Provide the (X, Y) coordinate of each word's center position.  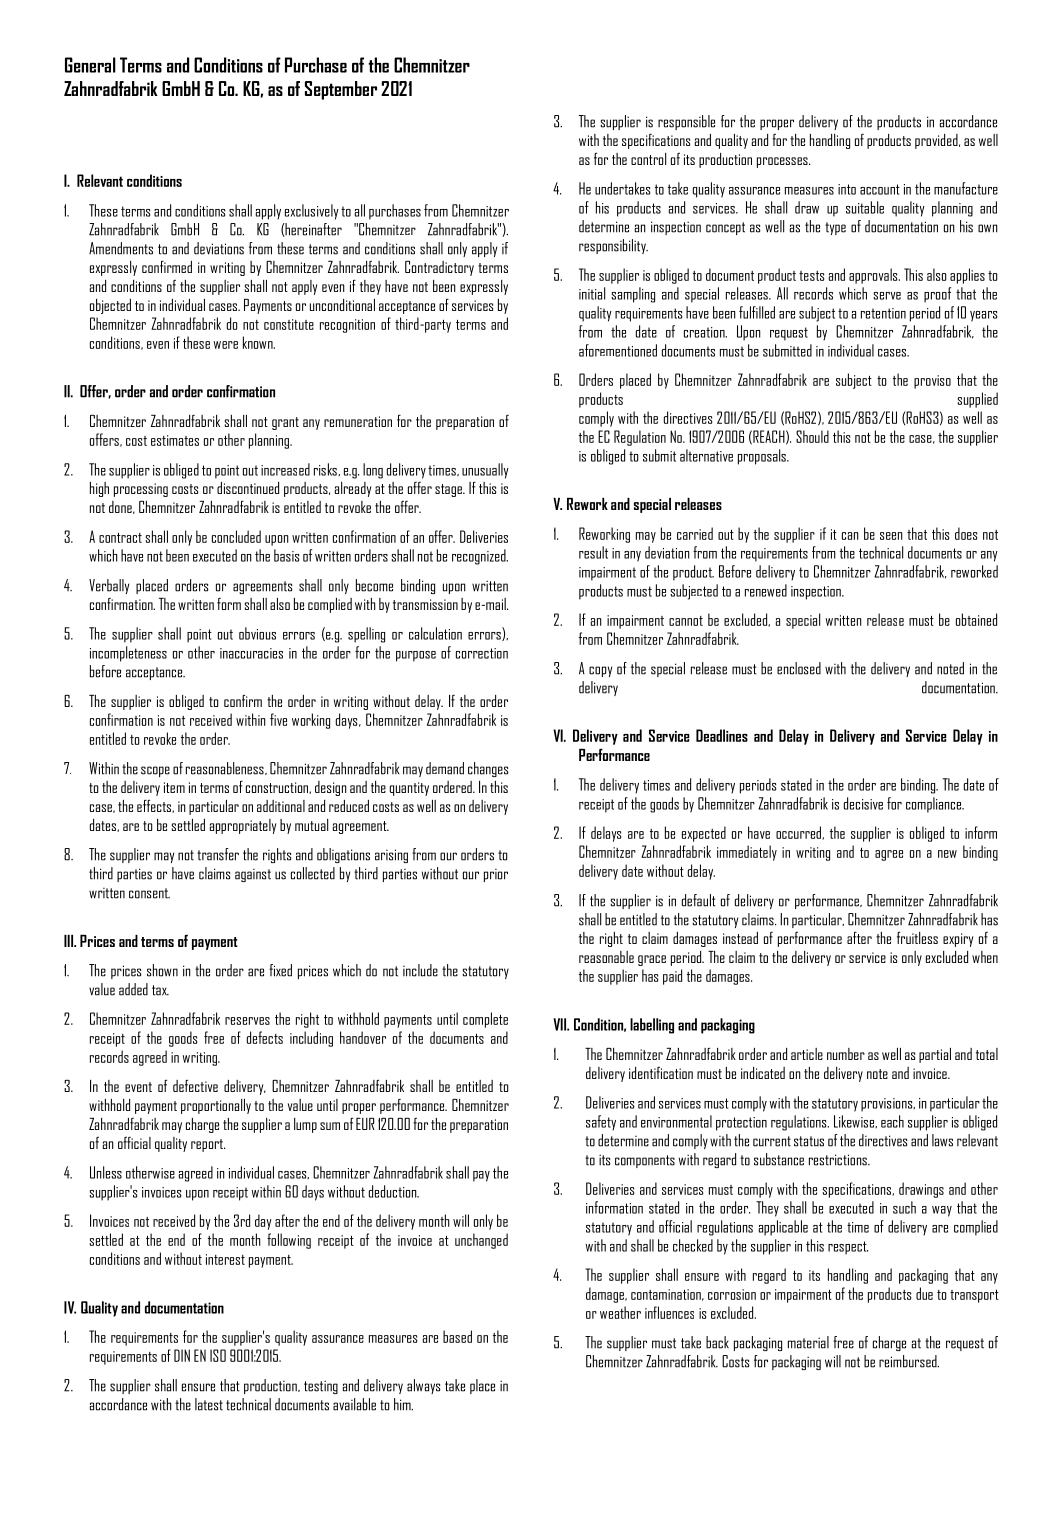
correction (482, 653)
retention (883, 313)
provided (937, 141)
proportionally (216, 1106)
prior (496, 875)
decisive (863, 803)
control (648, 159)
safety (601, 1123)
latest (209, 1404)
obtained (976, 619)
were (225, 345)
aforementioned (618, 350)
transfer (218, 854)
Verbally (109, 586)
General (90, 65)
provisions (888, 1105)
